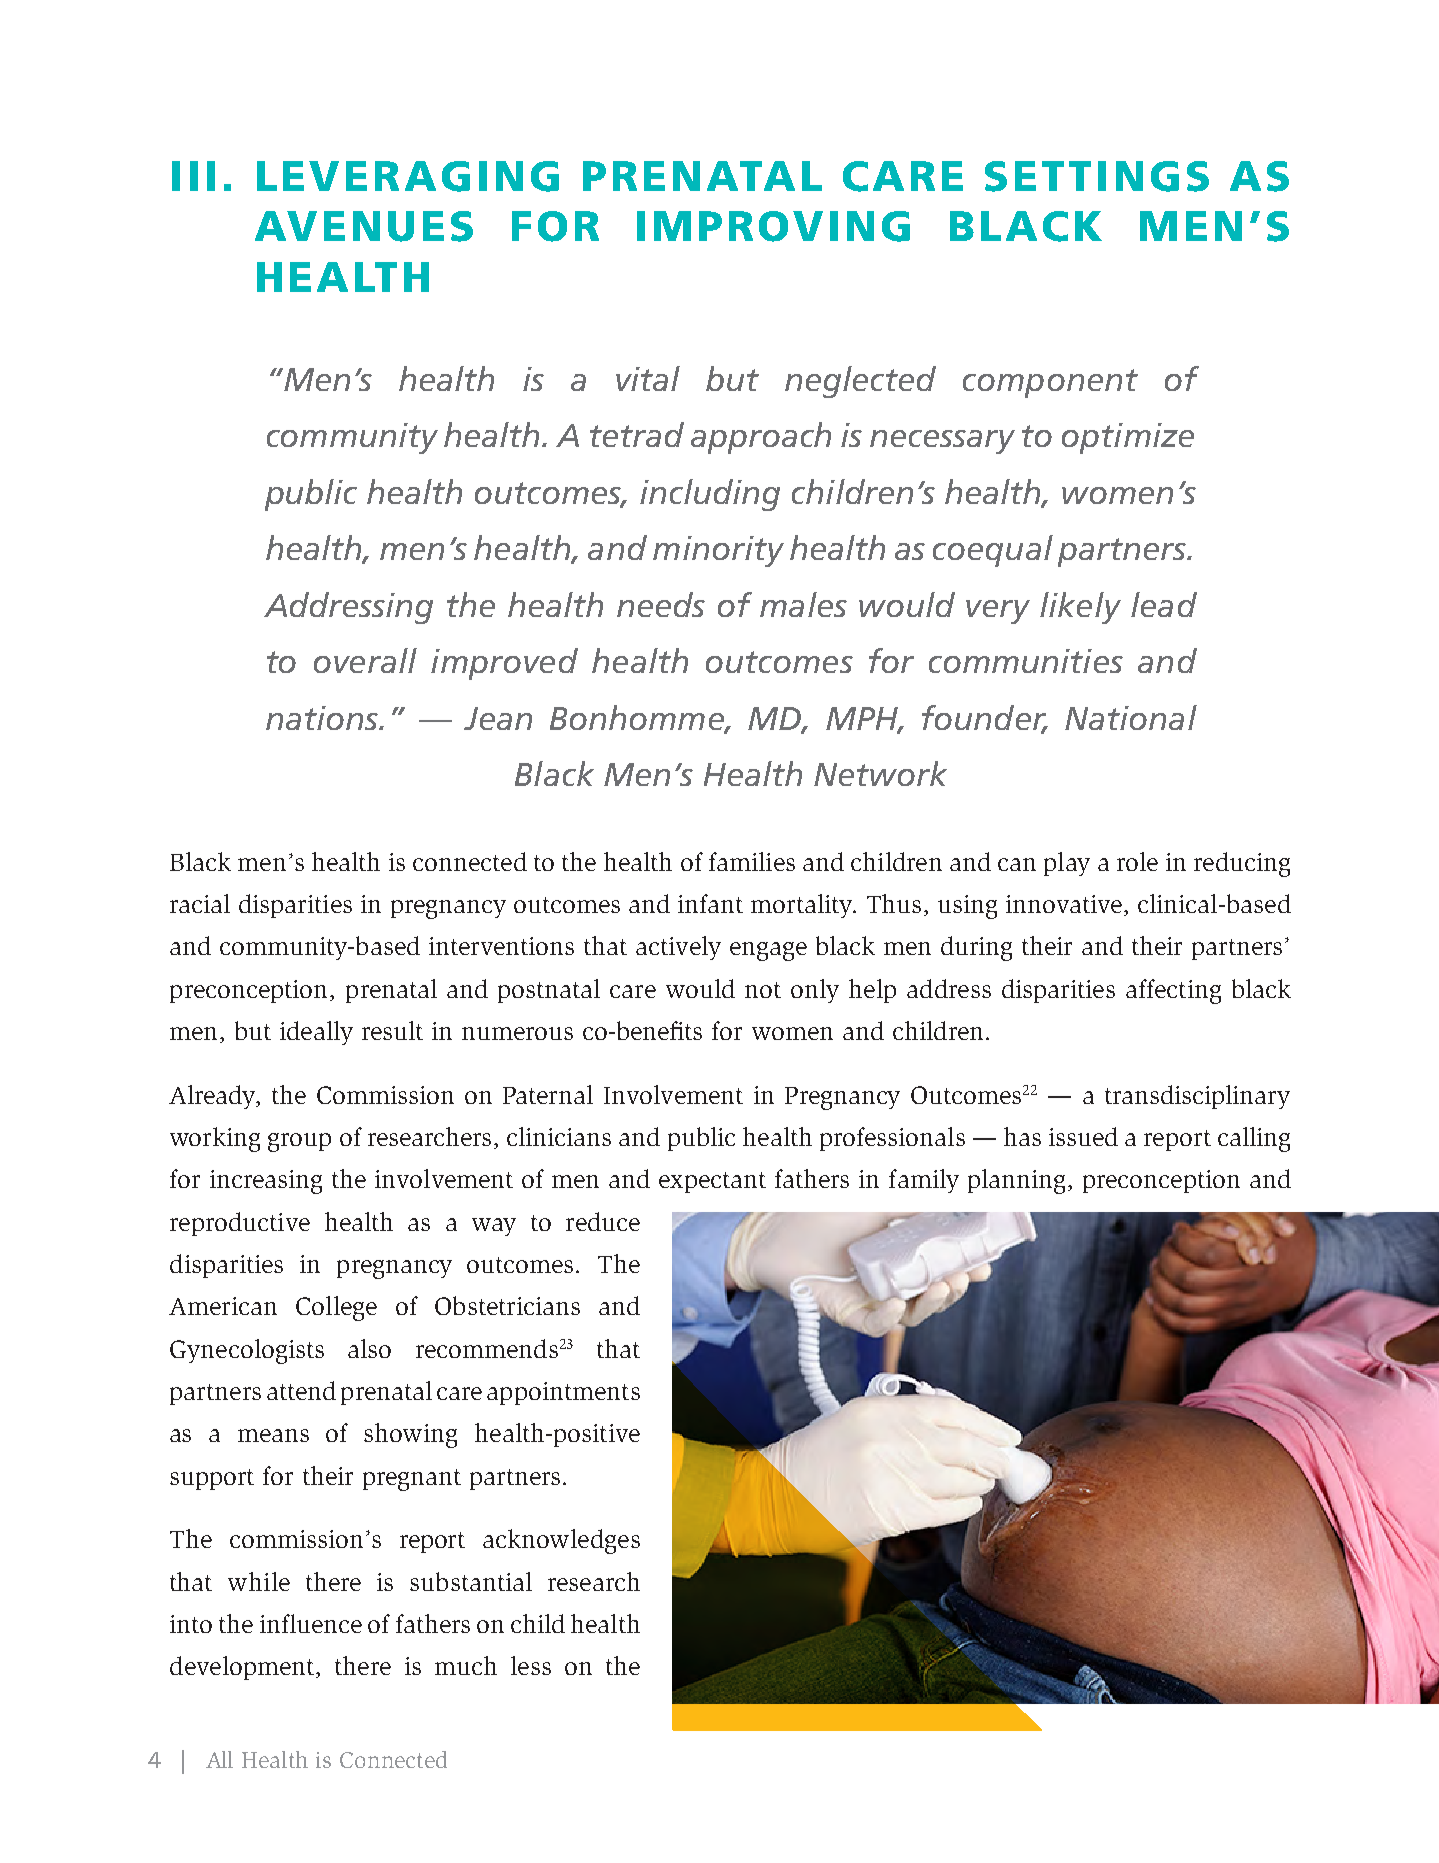  I want to click on influence, so click(311, 1623).
